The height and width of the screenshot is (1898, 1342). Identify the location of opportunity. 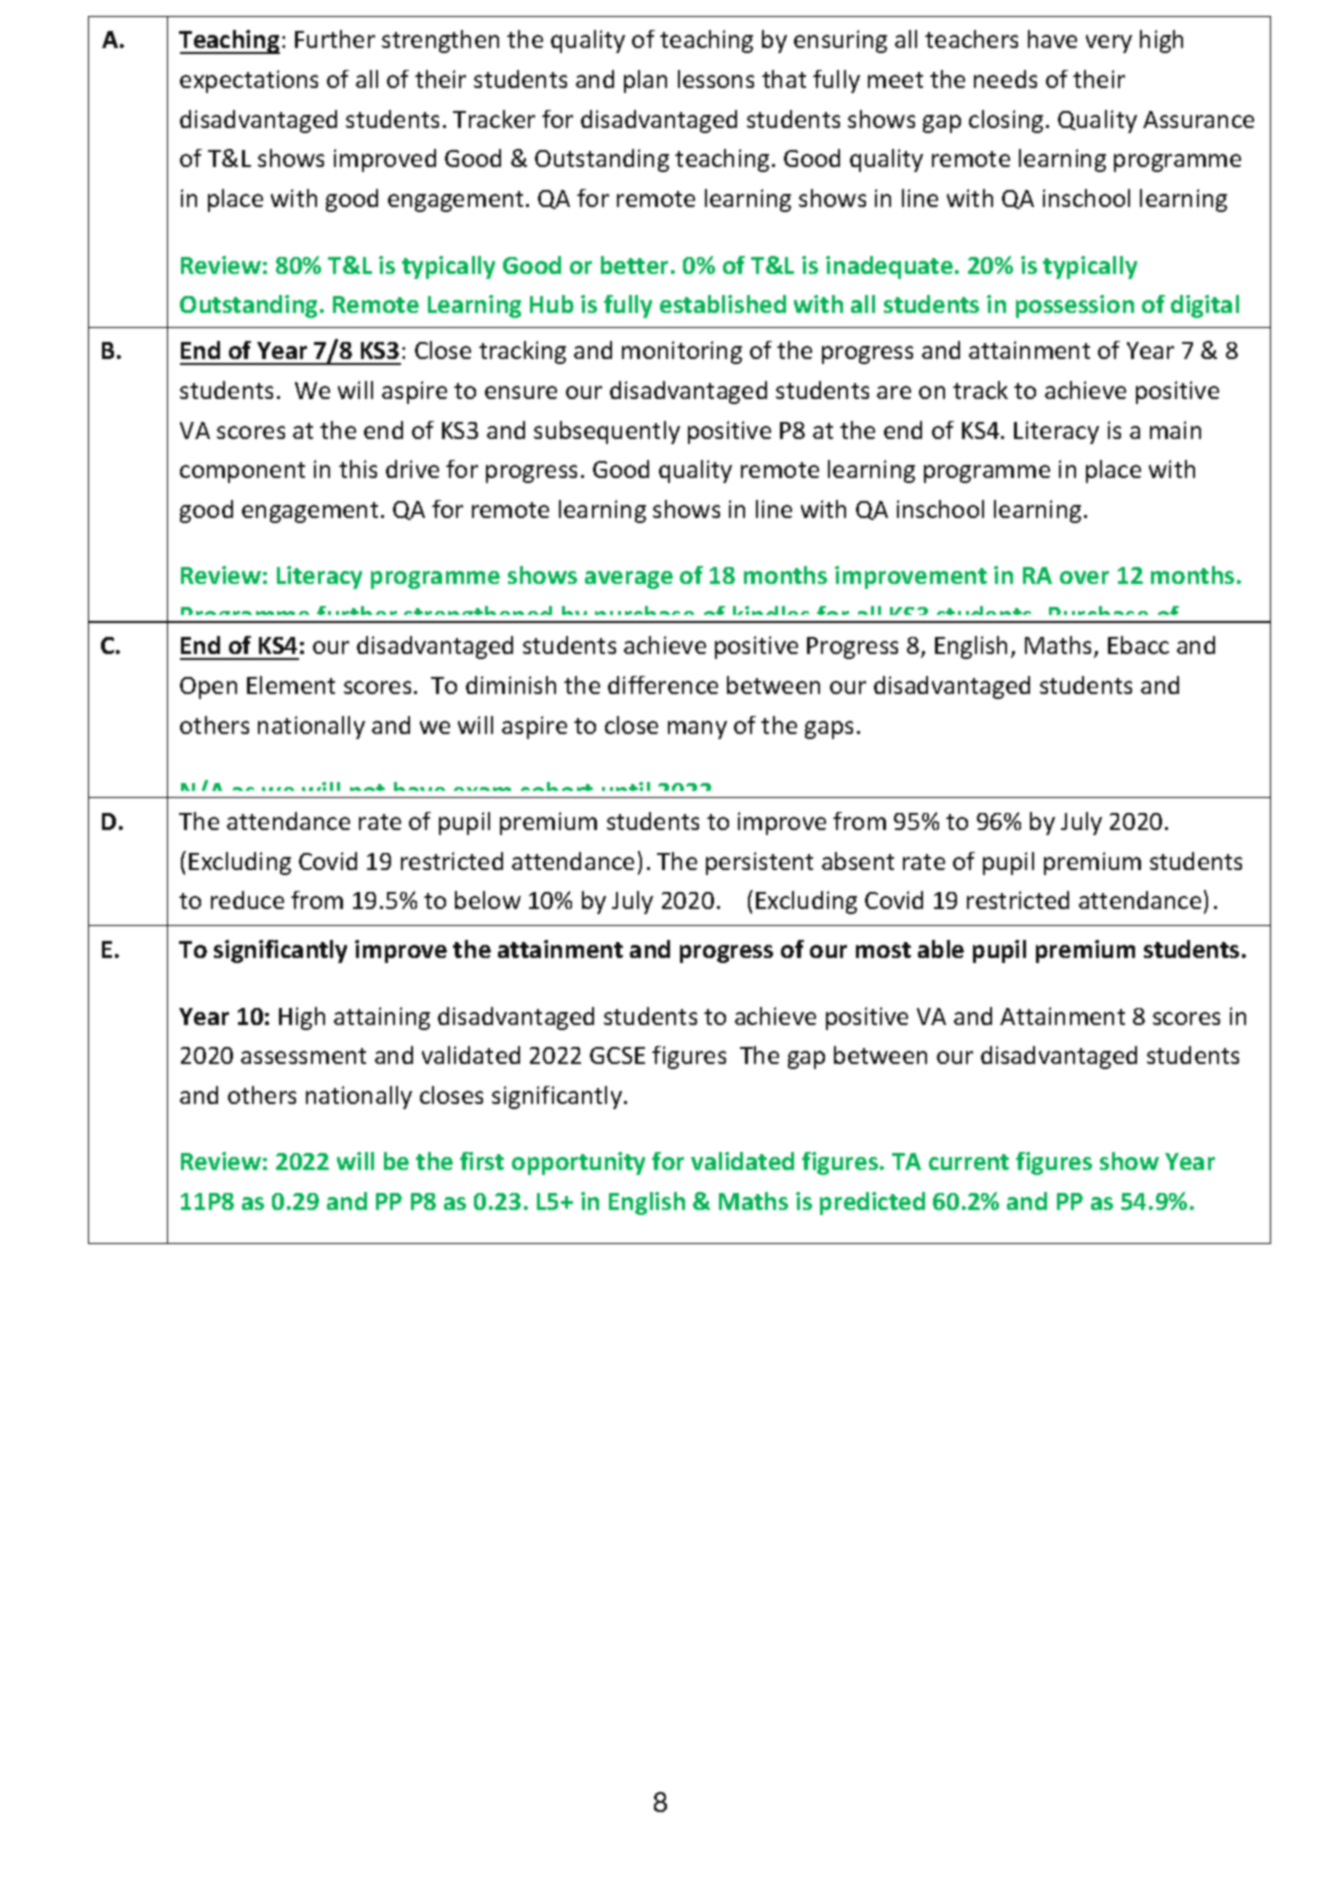
(578, 1163).
